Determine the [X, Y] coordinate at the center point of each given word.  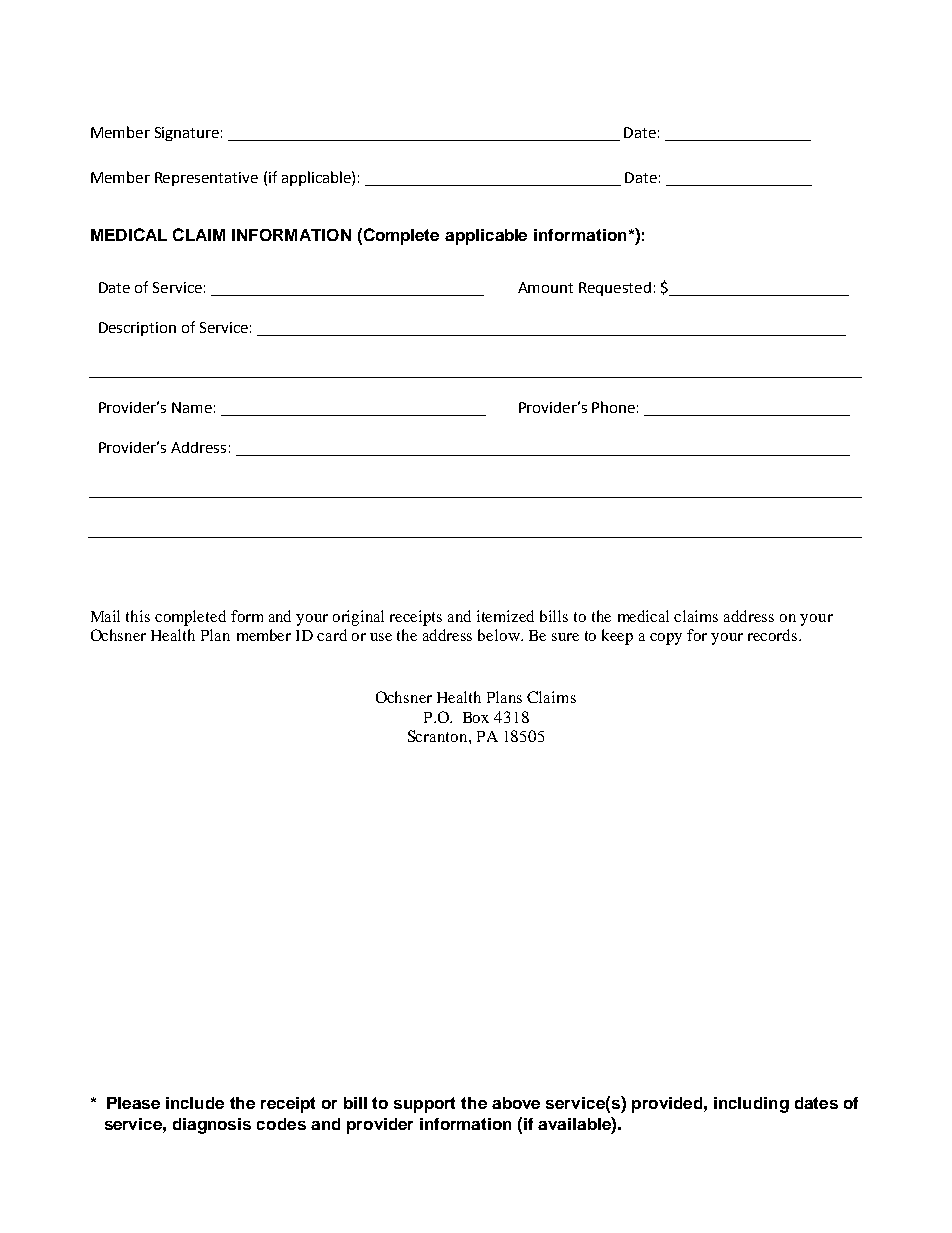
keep [617, 637]
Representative [206, 179]
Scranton [439, 736]
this [138, 616]
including [751, 1105]
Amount [545, 287]
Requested [615, 289]
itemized [505, 616]
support [424, 1105]
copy [666, 639]
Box [476, 717]
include [195, 1103]
